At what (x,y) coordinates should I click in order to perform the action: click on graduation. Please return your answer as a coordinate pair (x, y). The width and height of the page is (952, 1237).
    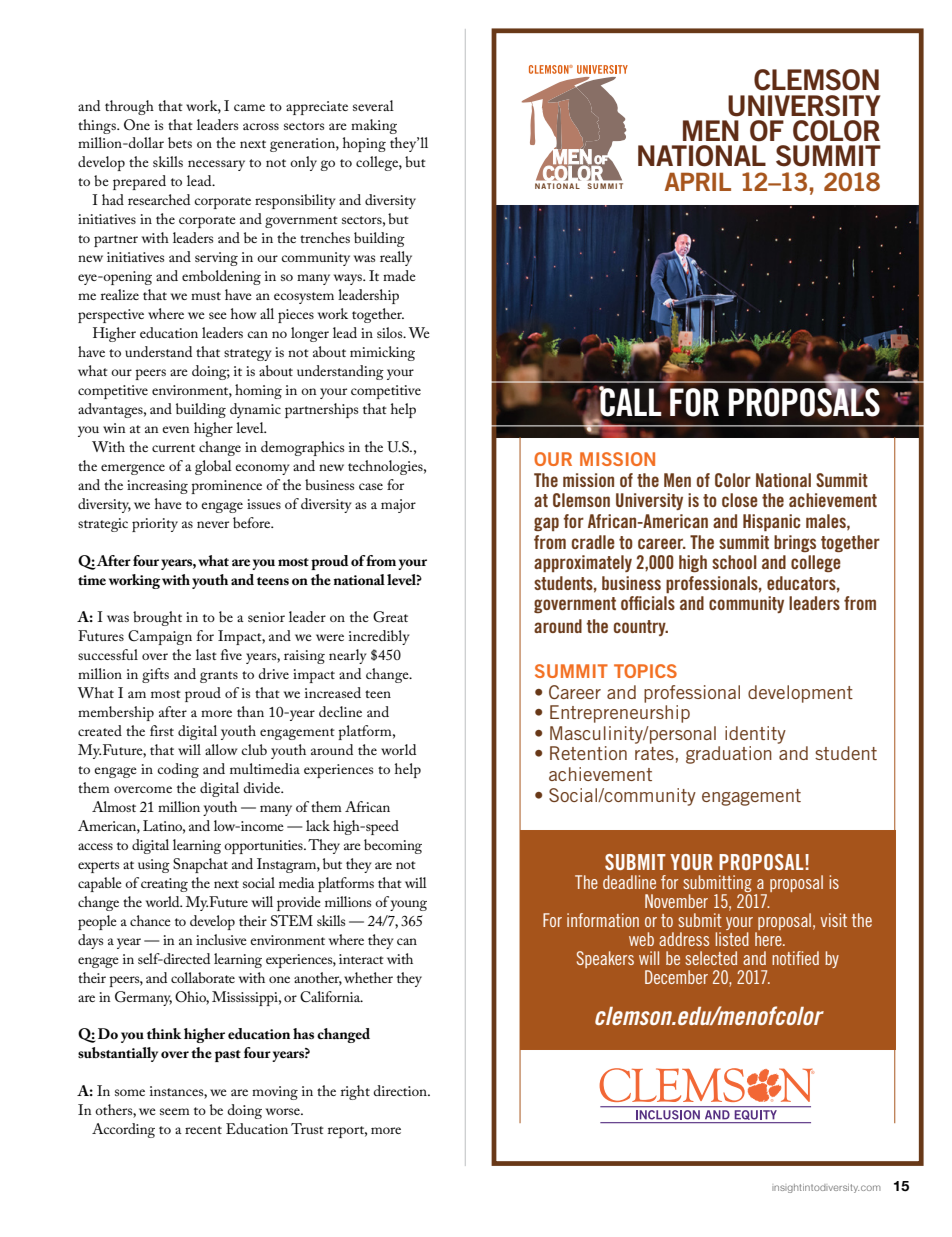
    Looking at the image, I should click on (729, 755).
